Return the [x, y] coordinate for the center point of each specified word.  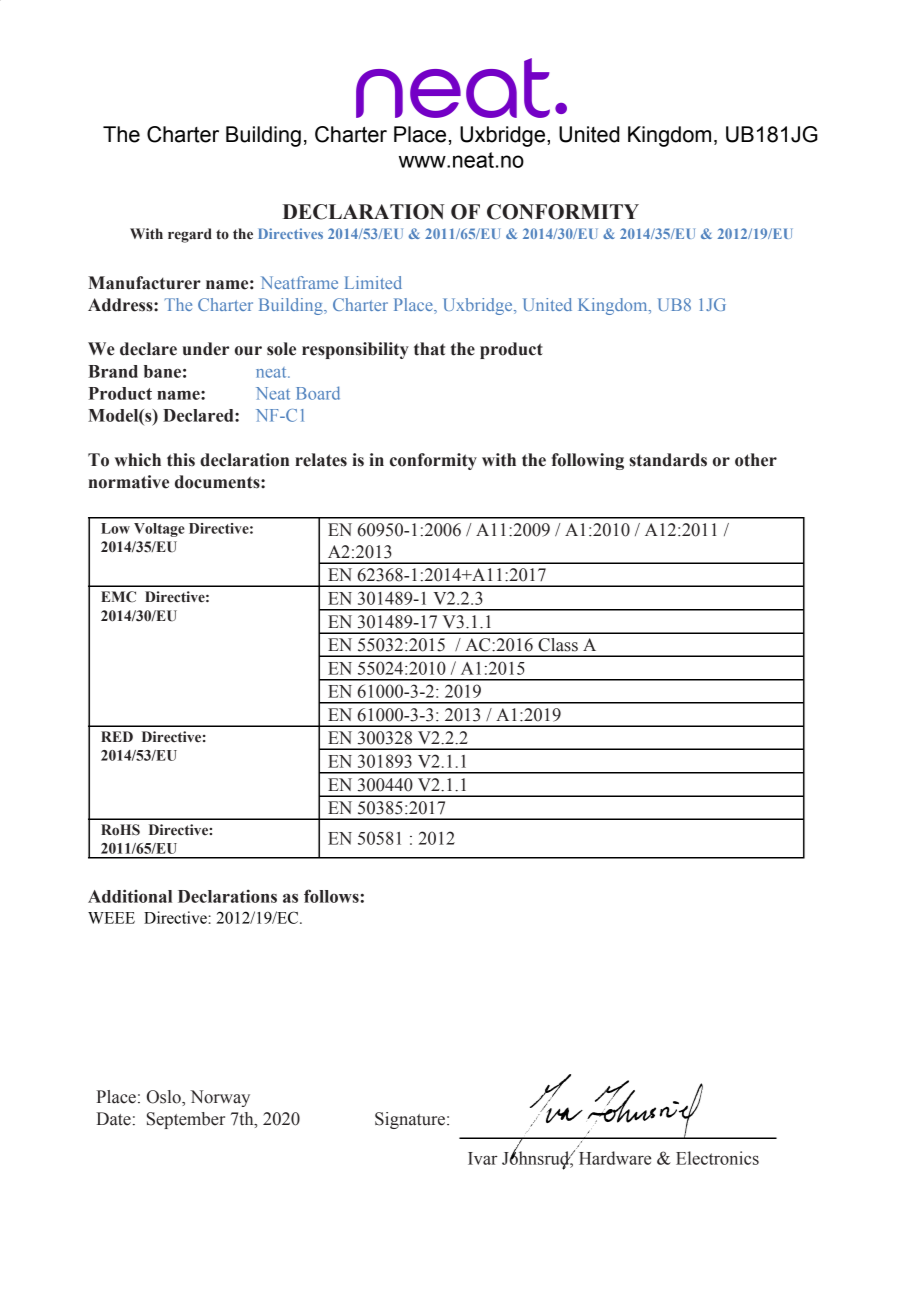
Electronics [717, 1158]
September [186, 1120]
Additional [130, 896]
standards [668, 460]
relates [321, 460]
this [181, 460]
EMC [118, 597]
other [756, 460]
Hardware [615, 1158]
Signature [411, 1120]
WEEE [111, 918]
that [429, 349]
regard [190, 235]
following [588, 461]
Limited [373, 282]
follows [332, 896]
